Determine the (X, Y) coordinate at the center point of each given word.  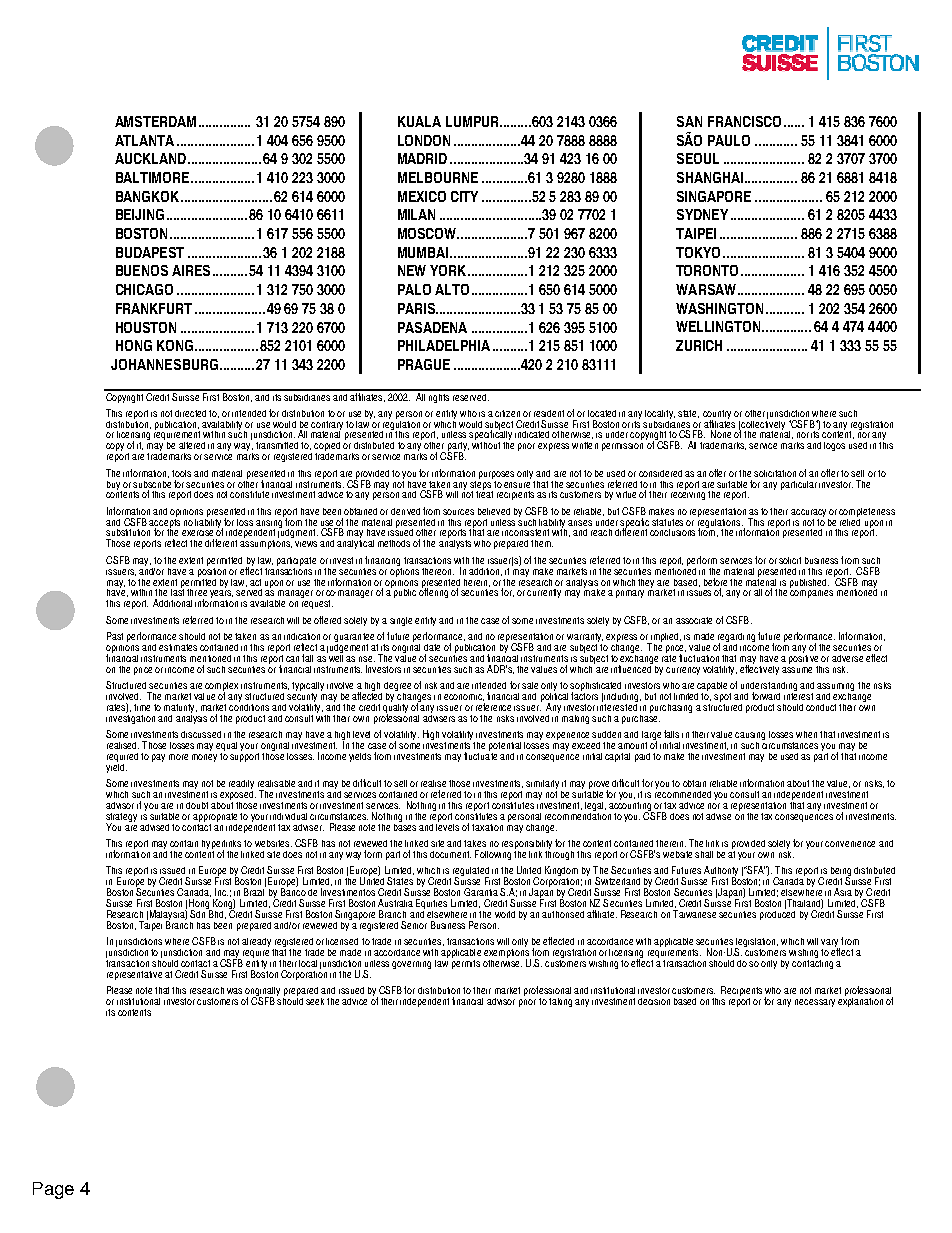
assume (797, 670)
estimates (178, 647)
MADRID (422, 158)
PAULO (729, 140)
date (432, 647)
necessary (815, 1003)
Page (53, 1190)
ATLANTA (144, 140)
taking (560, 1002)
